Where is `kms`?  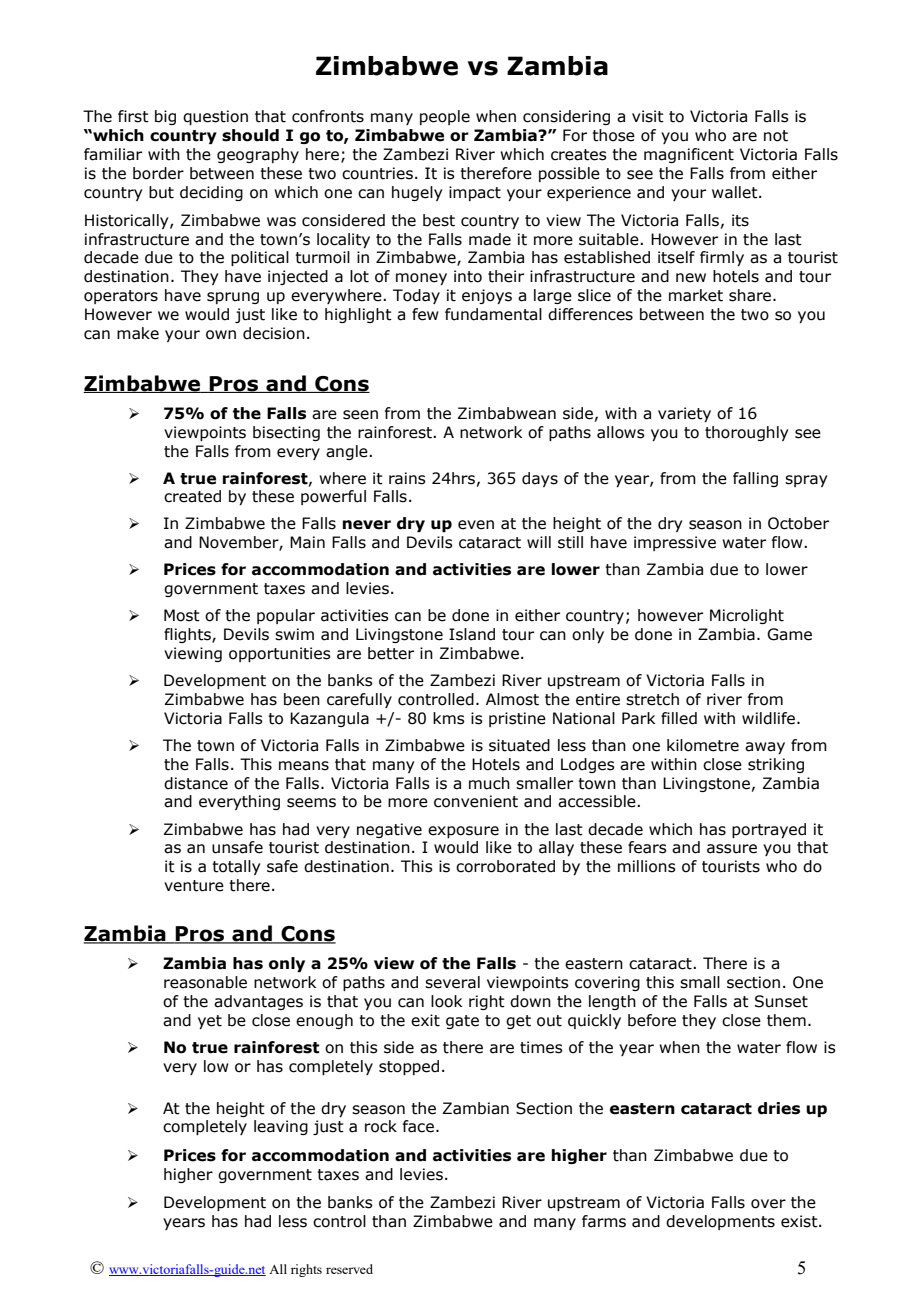 kms is located at coordinates (449, 718).
